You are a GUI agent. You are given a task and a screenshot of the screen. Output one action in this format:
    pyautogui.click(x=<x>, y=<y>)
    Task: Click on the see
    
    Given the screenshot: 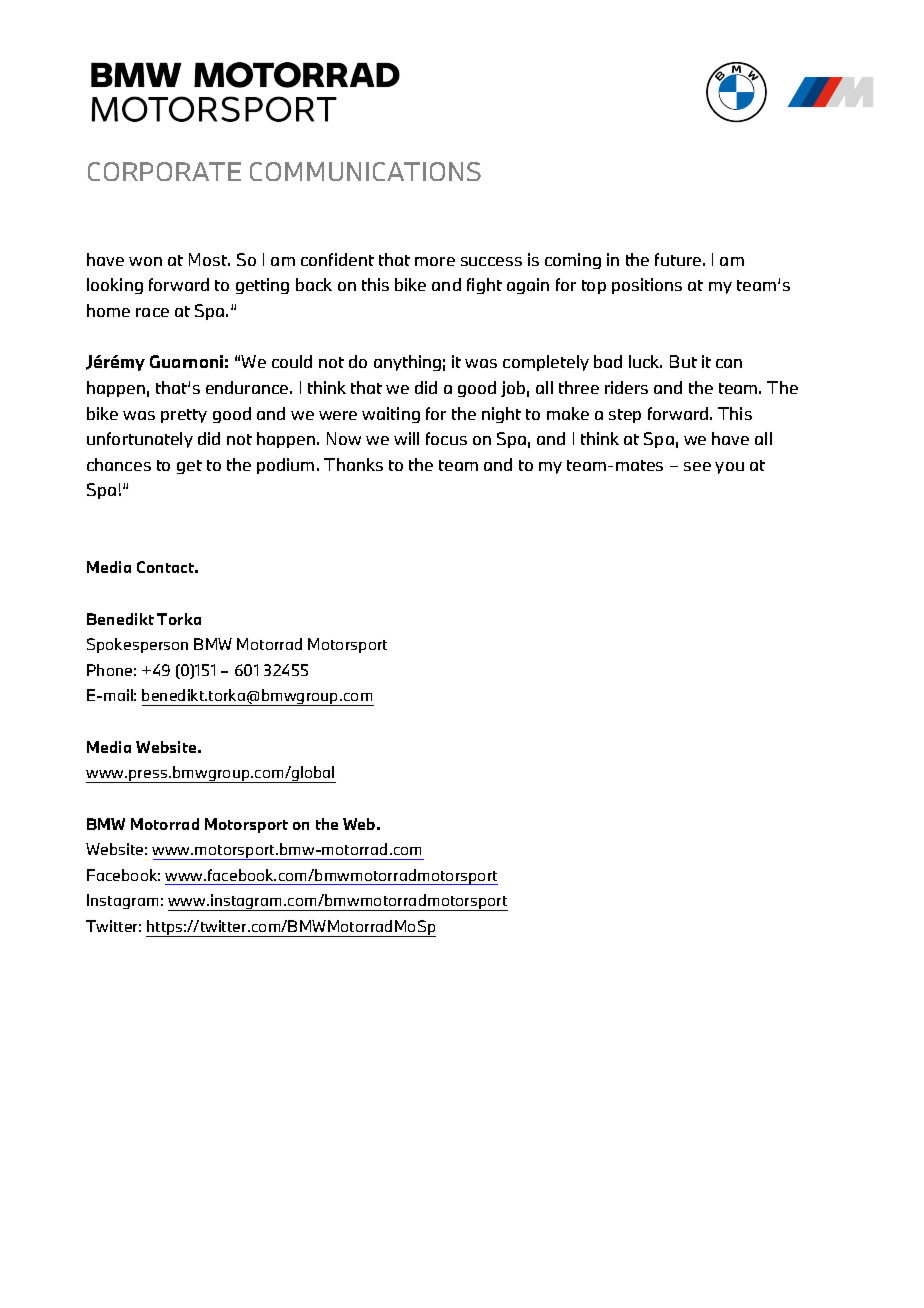 What is the action you would take?
    pyautogui.click(x=697, y=466)
